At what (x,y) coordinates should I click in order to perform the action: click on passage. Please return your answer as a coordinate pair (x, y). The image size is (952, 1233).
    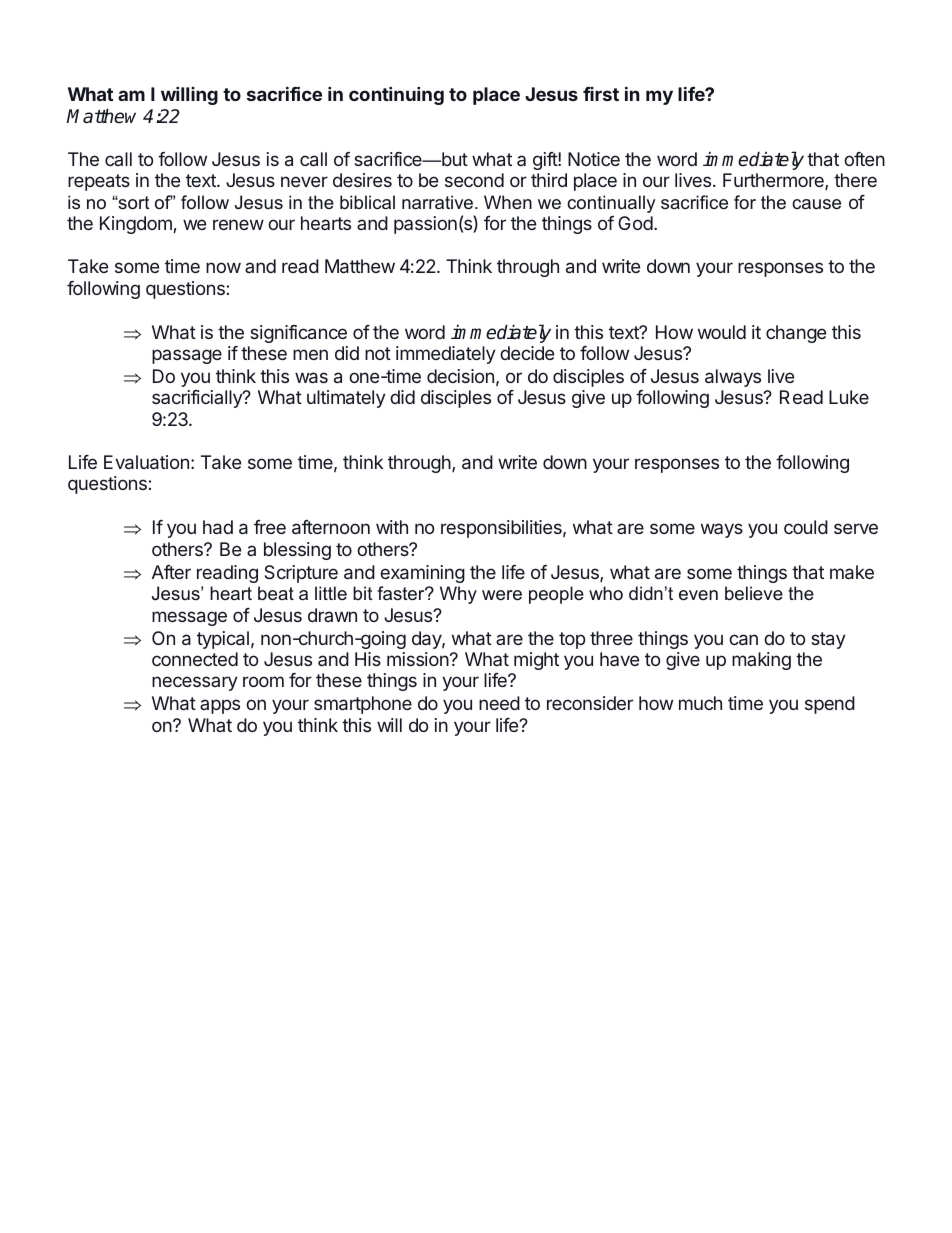
    Looking at the image, I should click on (187, 356).
